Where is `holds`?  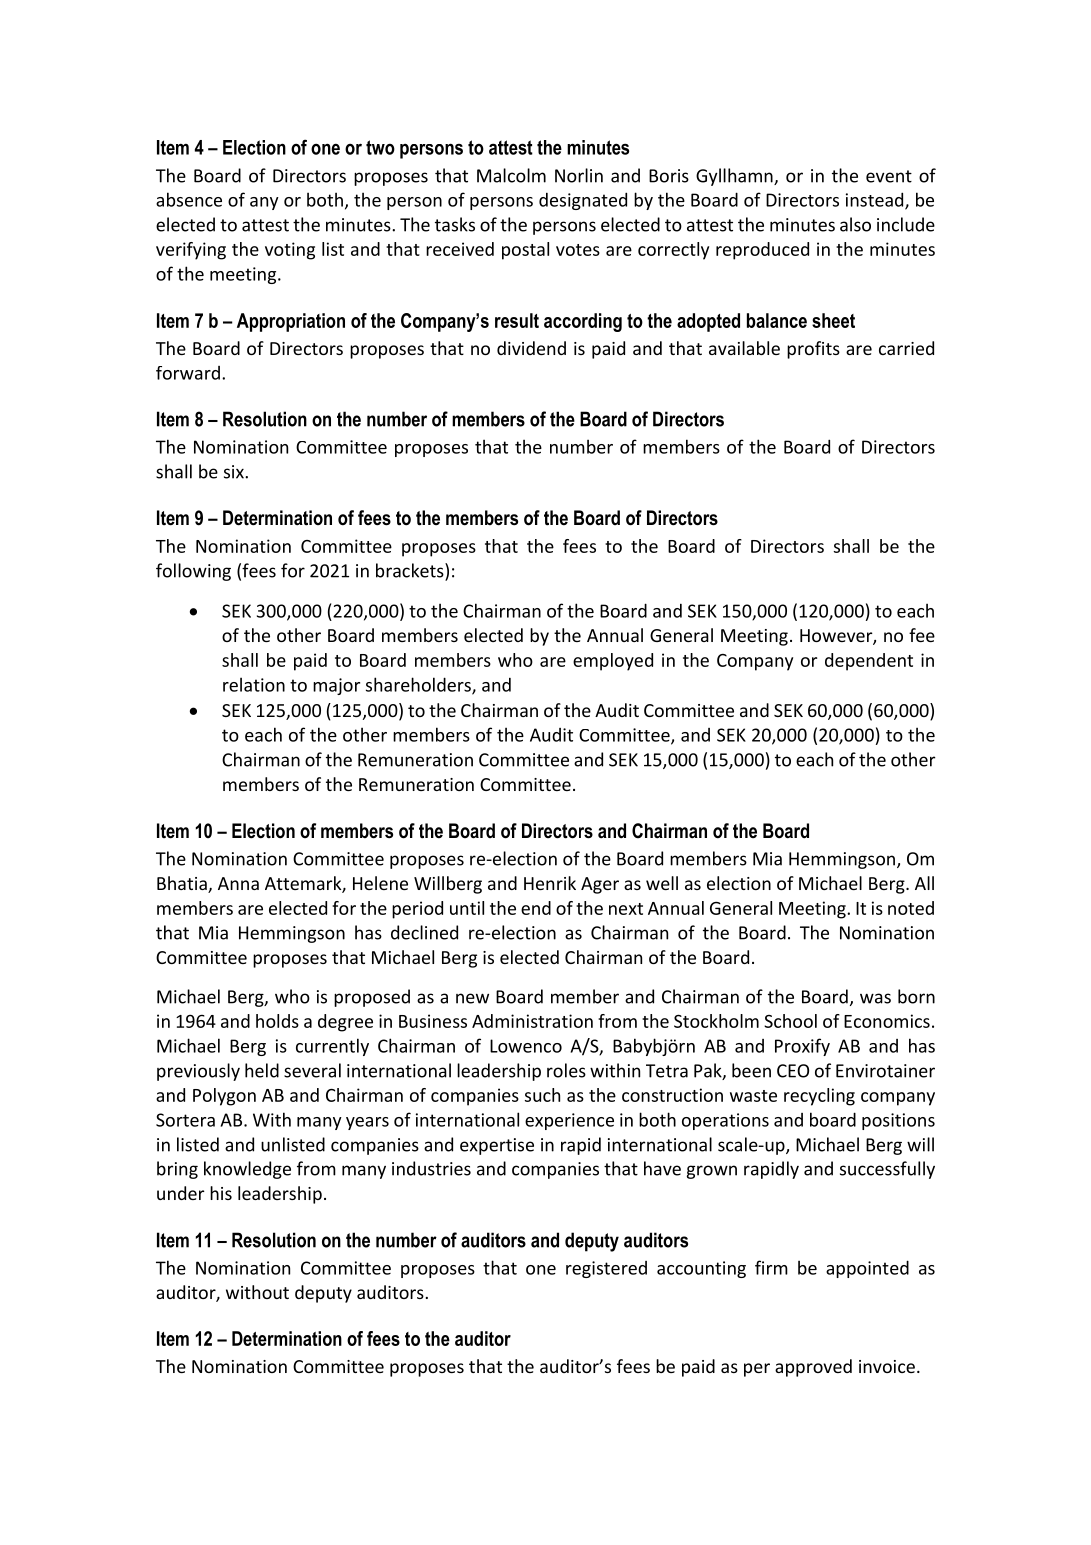 holds is located at coordinates (277, 1021).
